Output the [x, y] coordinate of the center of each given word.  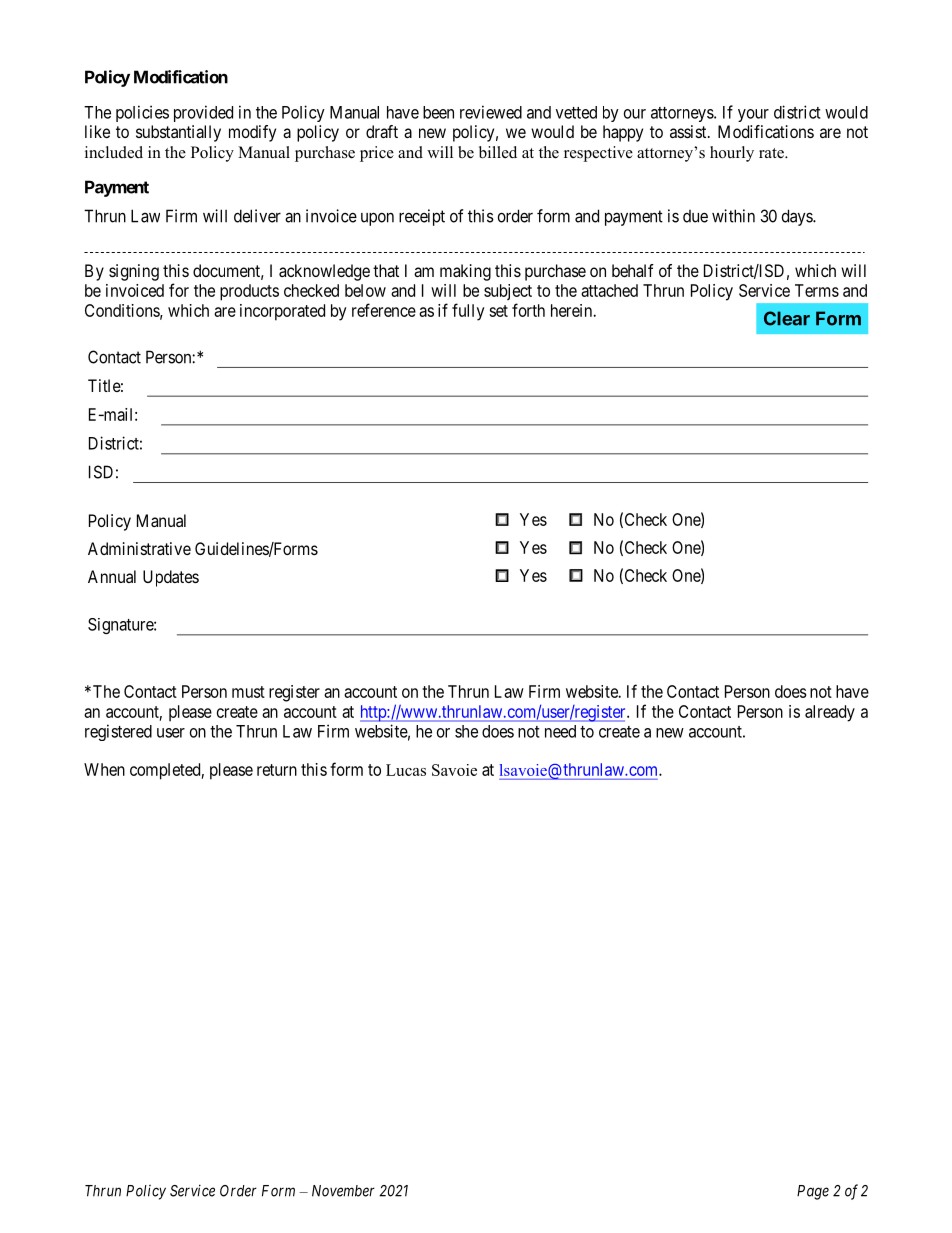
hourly [732, 154]
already [830, 713]
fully [468, 312]
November [343, 1191]
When [104, 769]
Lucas [406, 770]
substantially [178, 133]
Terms [817, 290]
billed [498, 152]
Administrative [139, 548]
